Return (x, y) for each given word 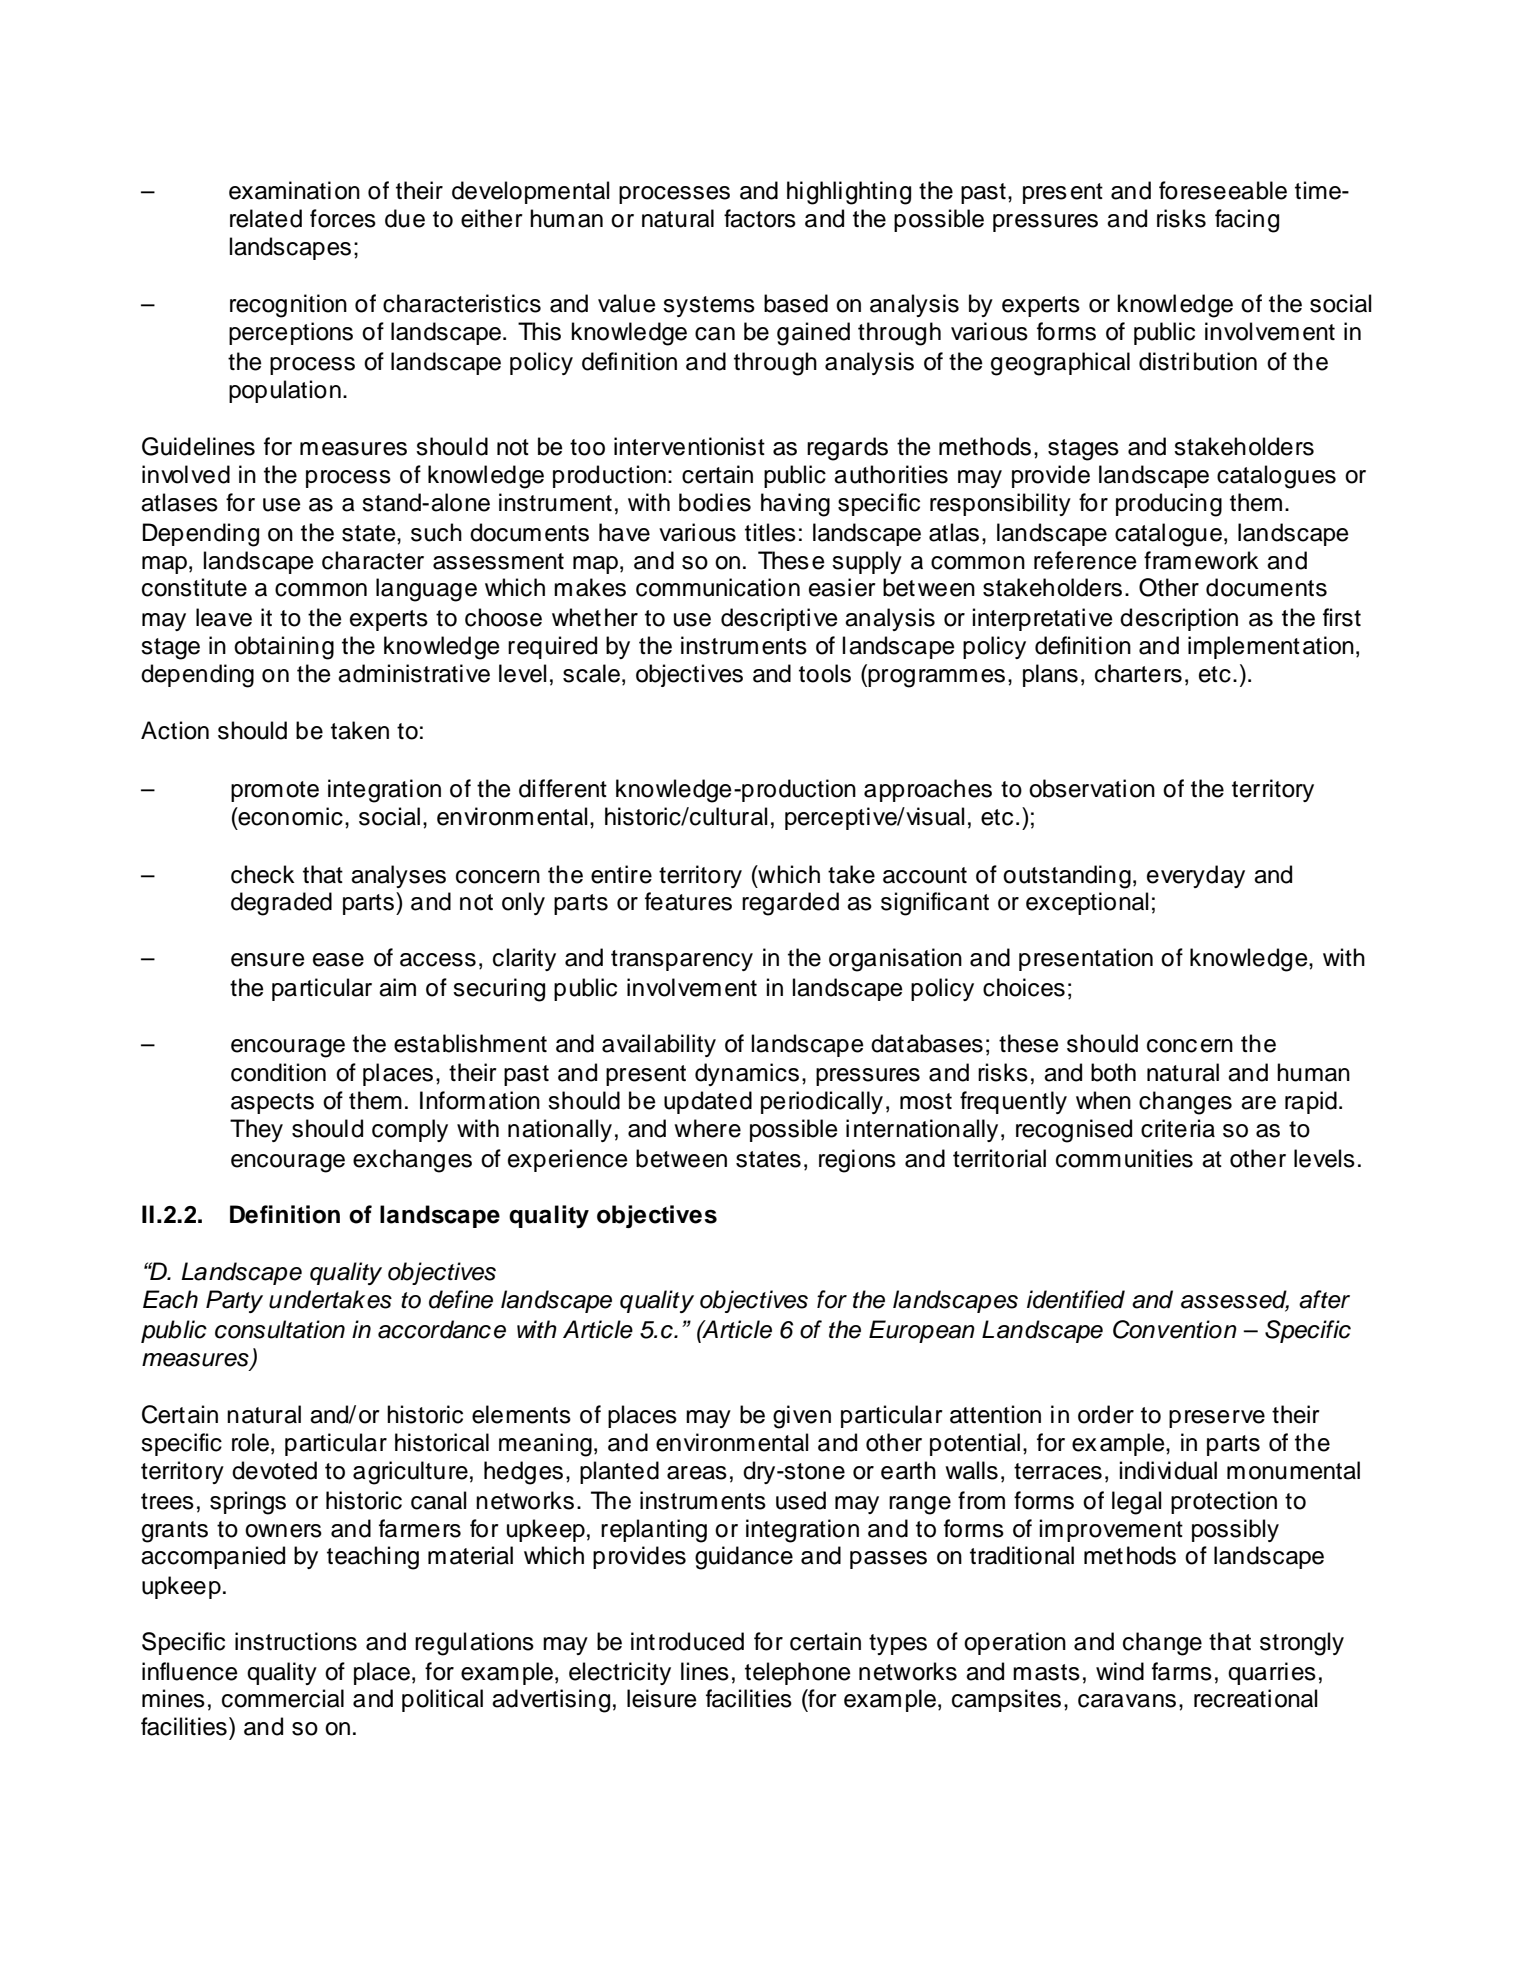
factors (760, 218)
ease (338, 960)
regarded (790, 904)
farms (1182, 1671)
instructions (296, 1641)
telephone (798, 1673)
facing (1247, 221)
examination (294, 190)
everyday (1196, 876)
